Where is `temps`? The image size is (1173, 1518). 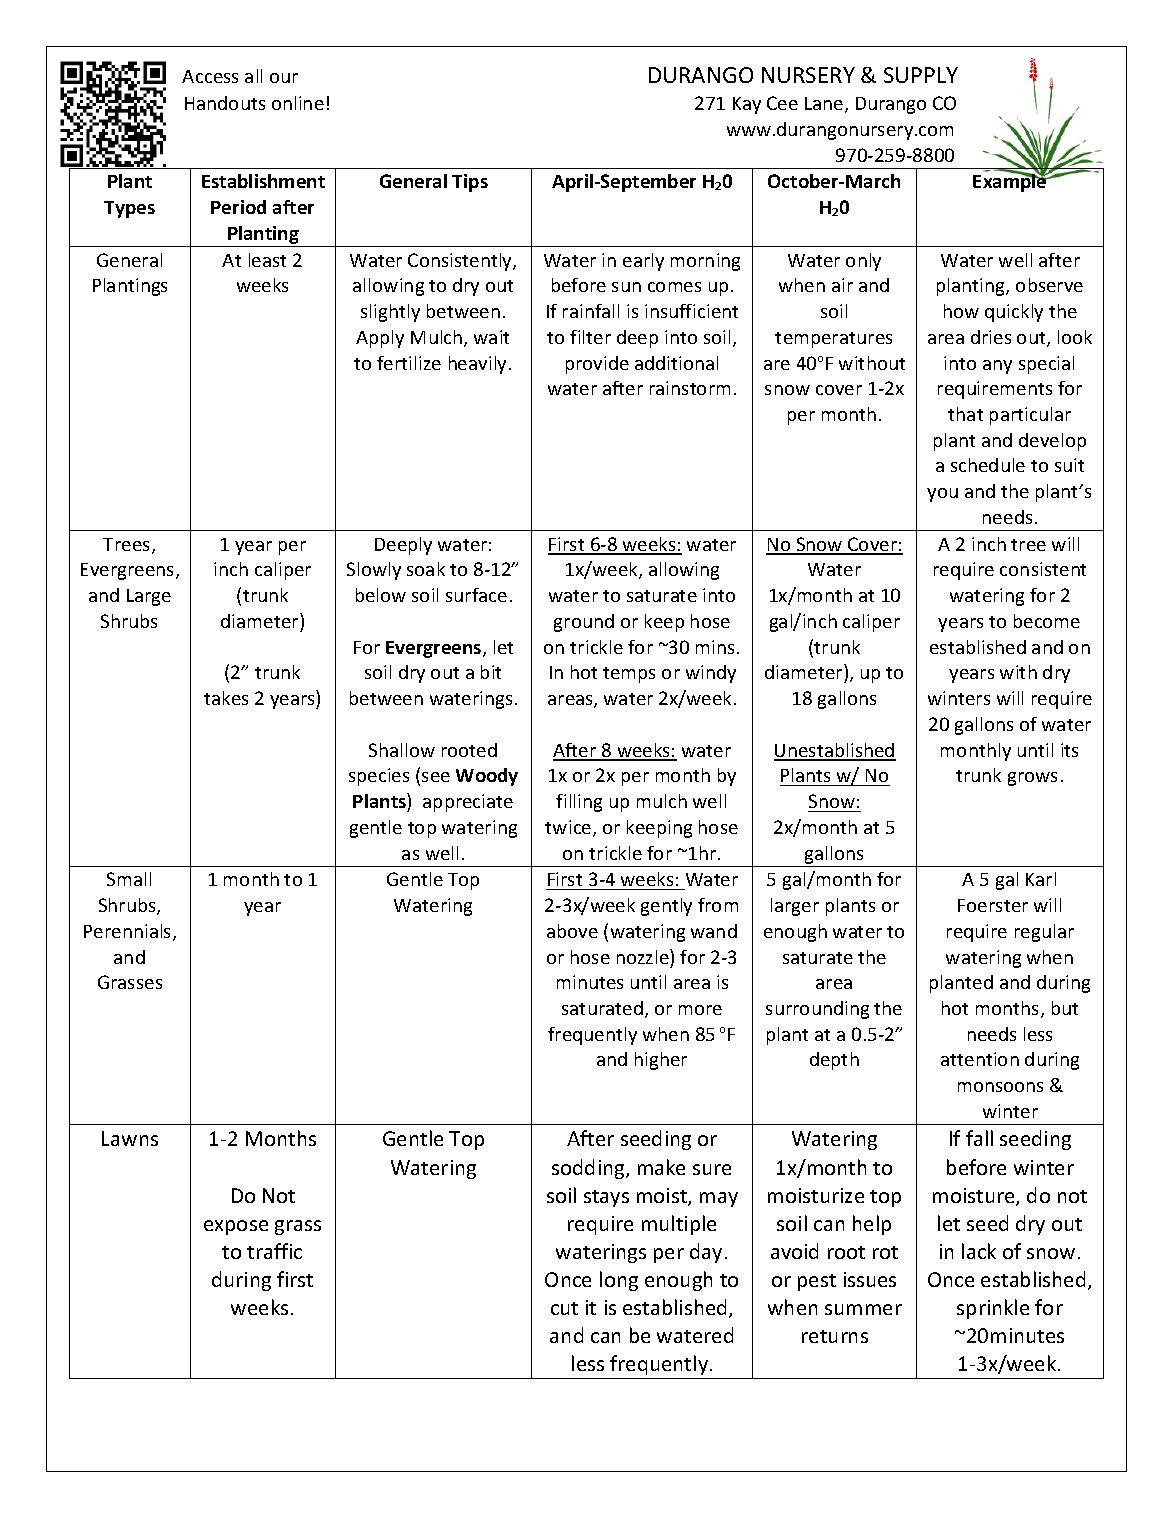 temps is located at coordinates (629, 675).
